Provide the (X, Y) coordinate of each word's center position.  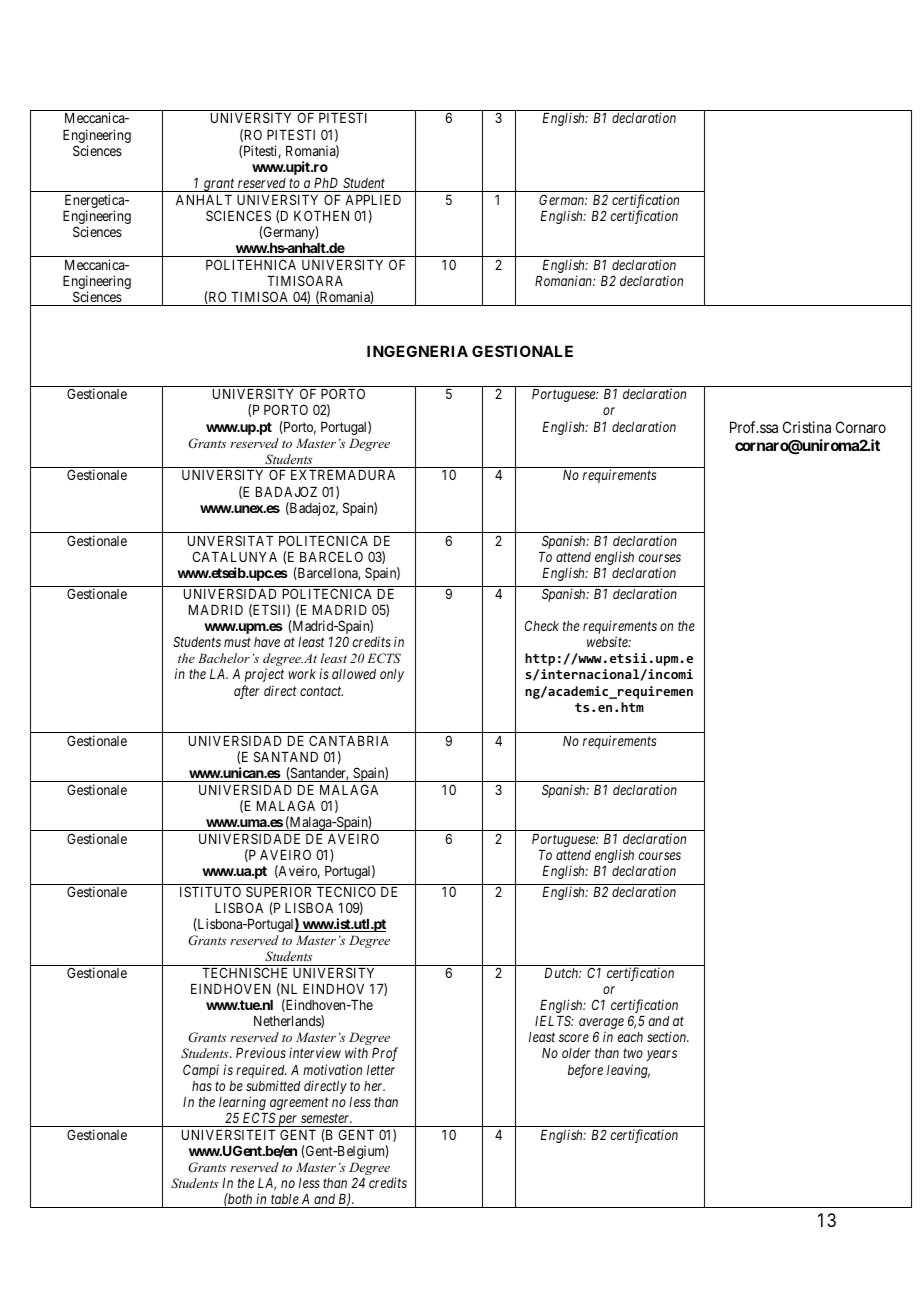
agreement (299, 1105)
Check (542, 625)
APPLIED (373, 200)
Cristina (807, 427)
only (392, 675)
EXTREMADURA (343, 475)
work (302, 674)
